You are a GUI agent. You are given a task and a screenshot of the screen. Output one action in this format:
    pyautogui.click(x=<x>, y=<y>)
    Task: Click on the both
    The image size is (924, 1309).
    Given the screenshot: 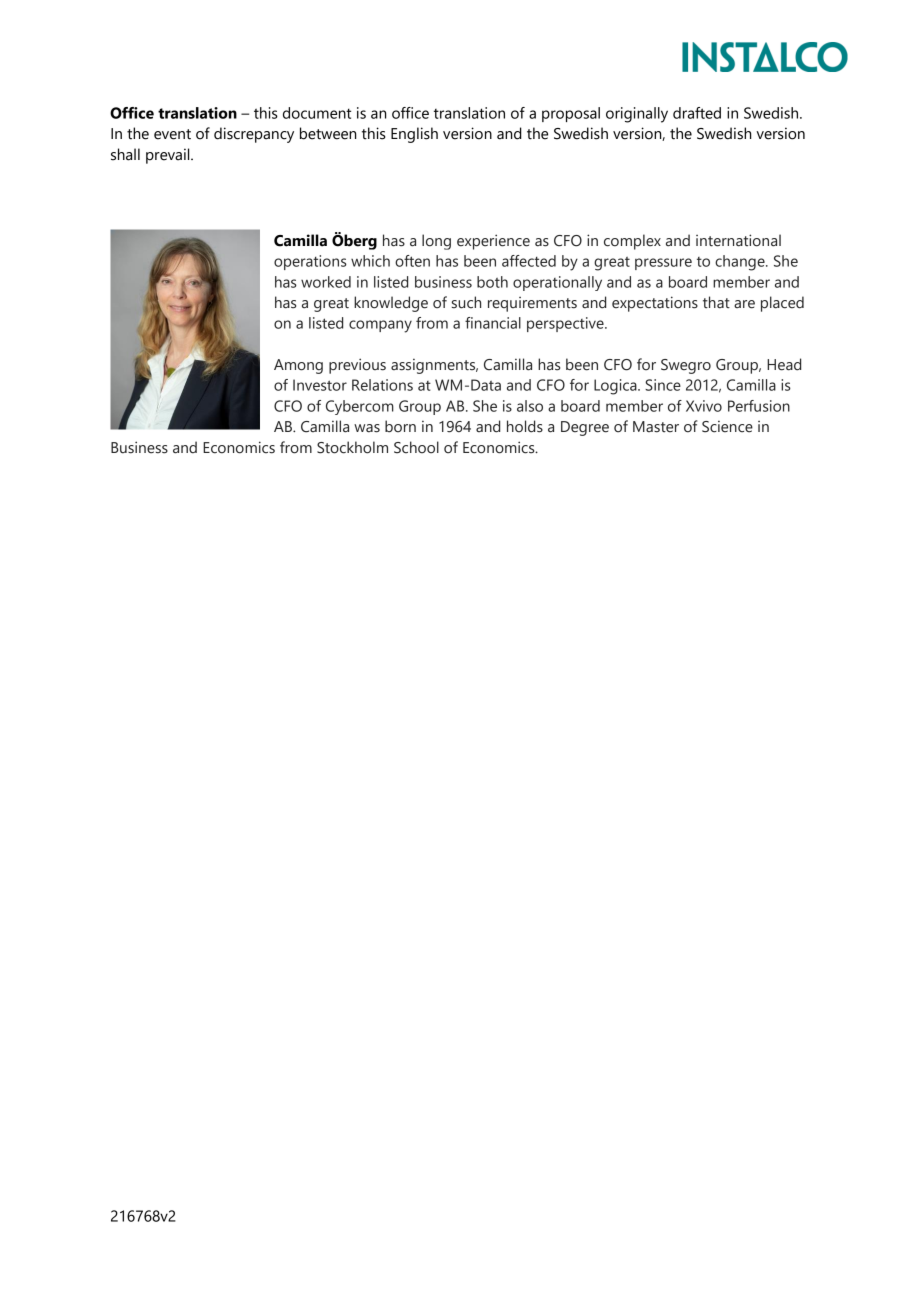 What is the action you would take?
    pyautogui.click(x=492, y=282)
